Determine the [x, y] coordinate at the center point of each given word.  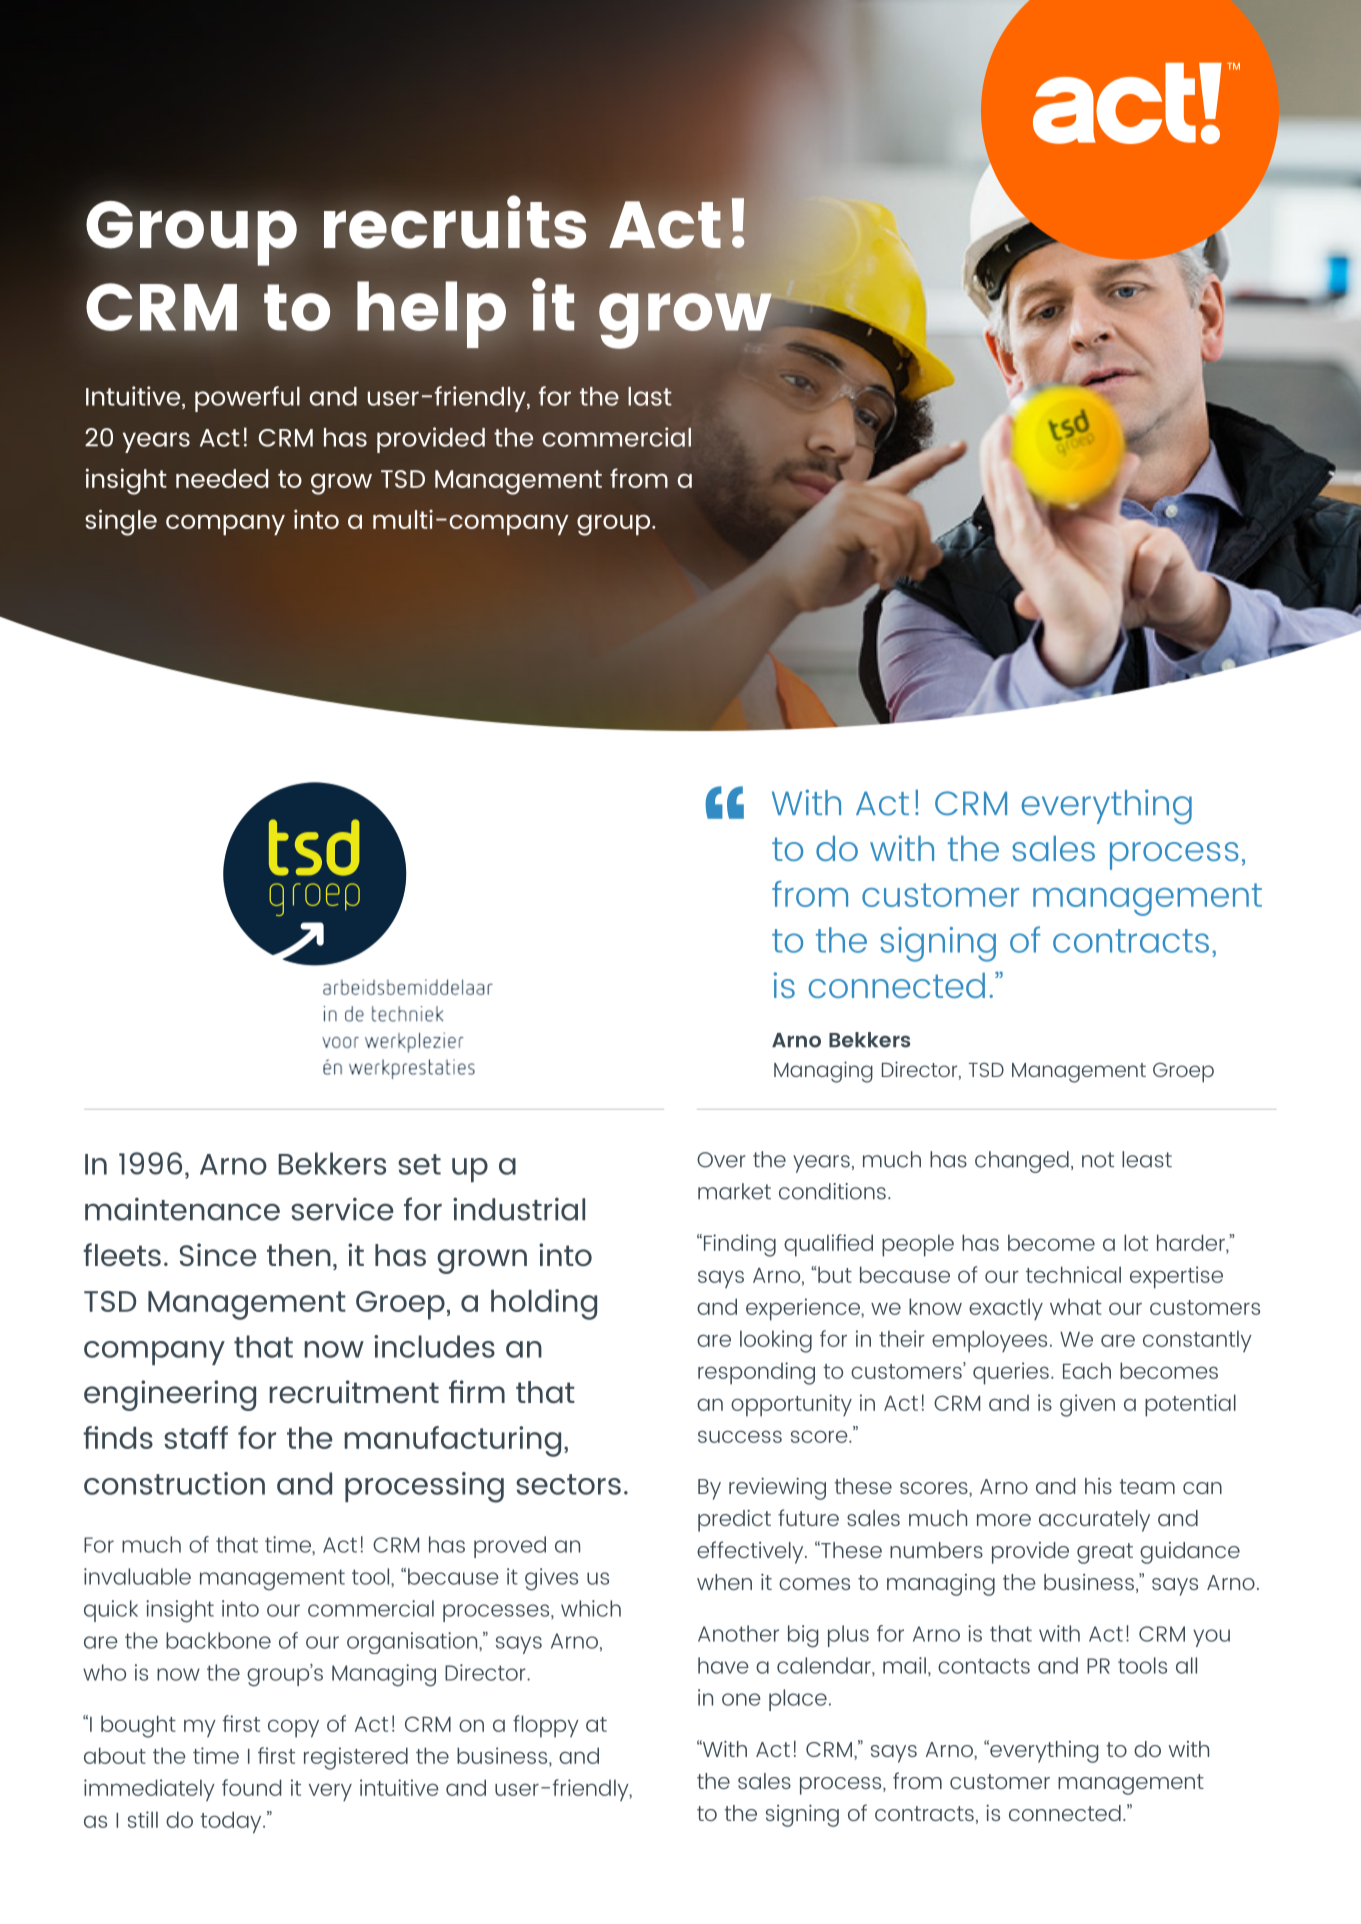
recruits [455, 222]
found [251, 1787]
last [650, 396]
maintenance [182, 1209]
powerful [247, 399]
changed [1022, 1162]
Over [721, 1160]
